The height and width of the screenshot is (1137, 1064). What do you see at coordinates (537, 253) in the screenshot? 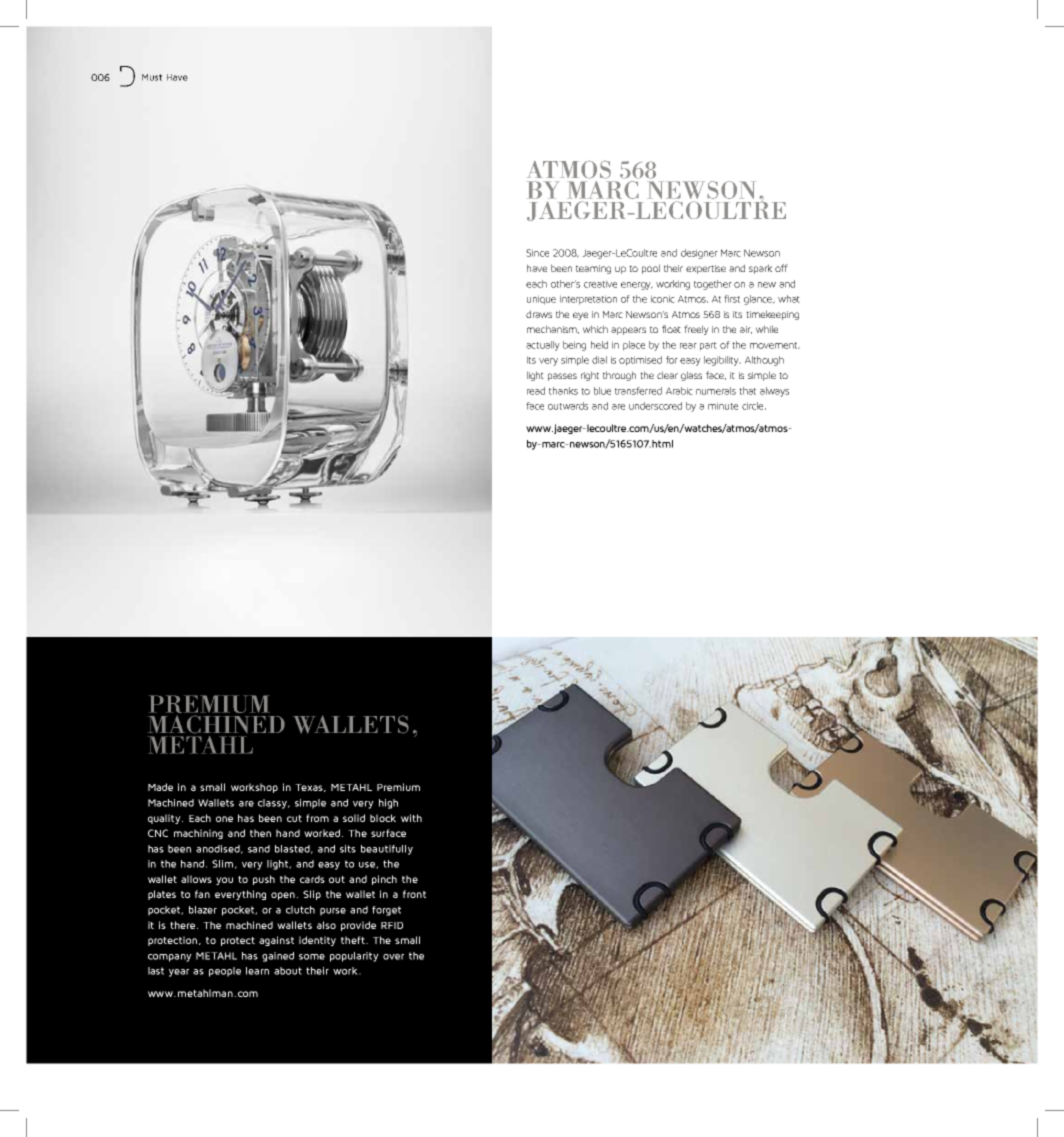
I see `Since` at bounding box center [537, 253].
